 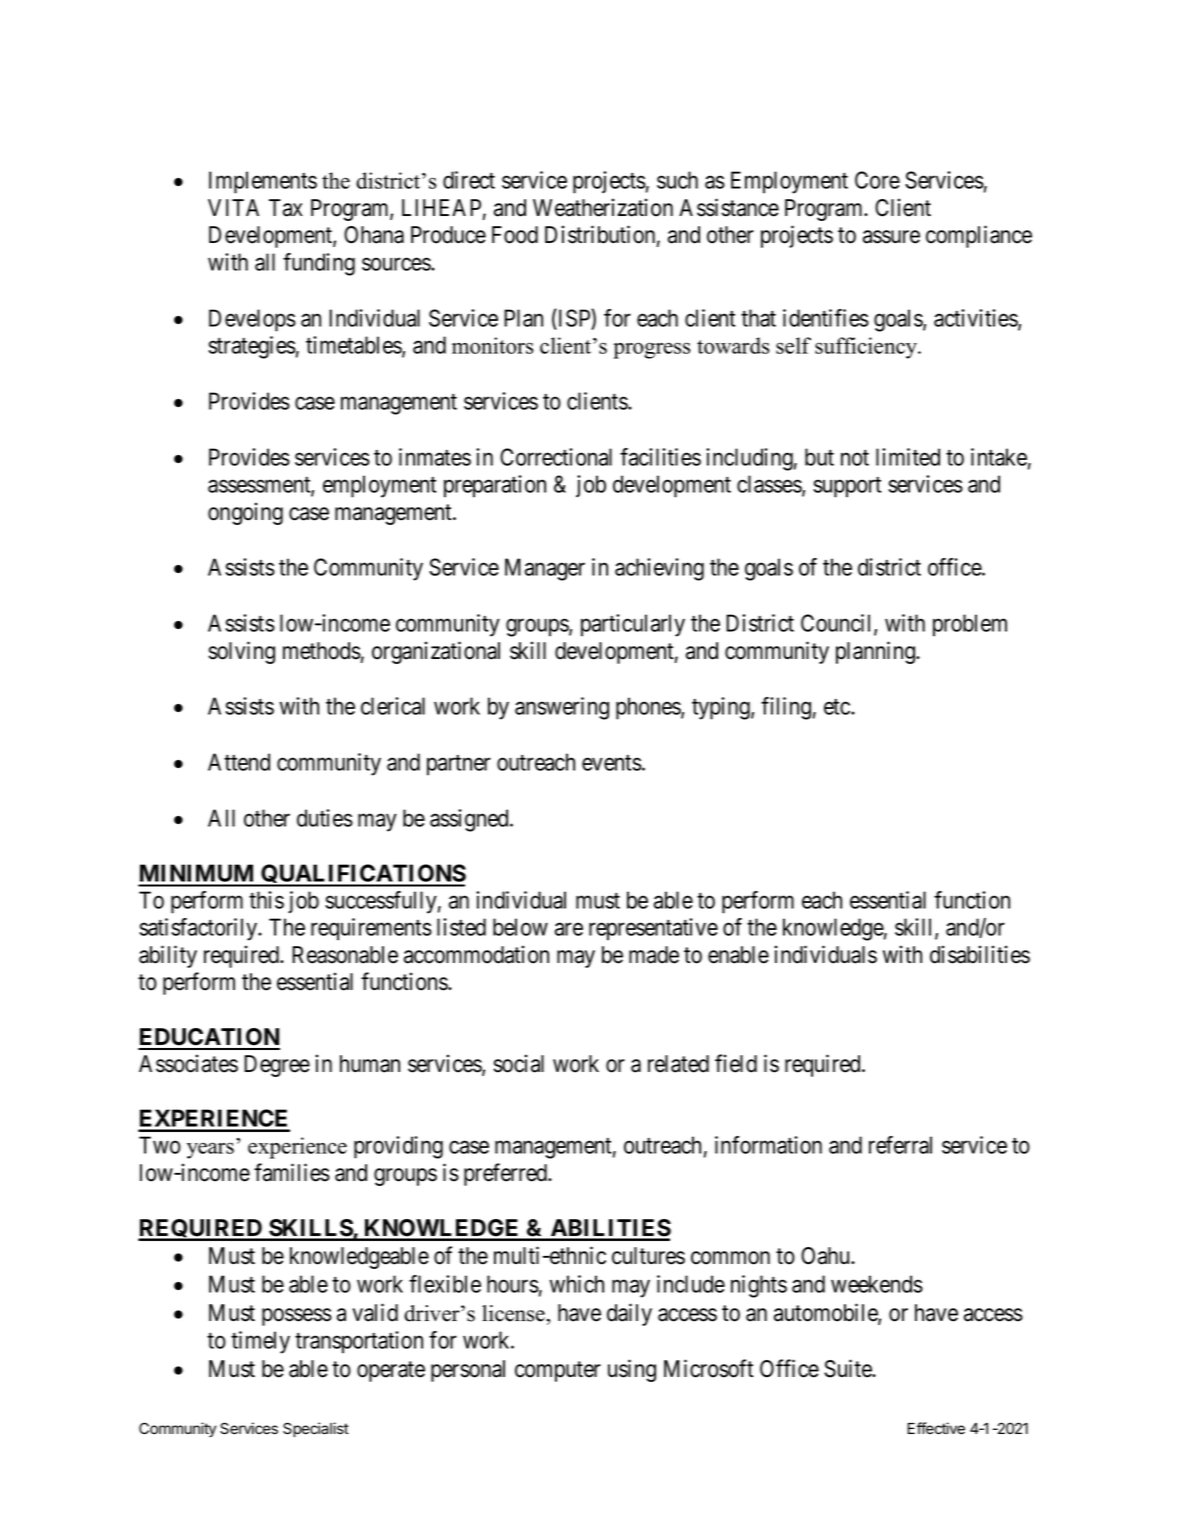 I want to click on etc, so click(x=838, y=707).
